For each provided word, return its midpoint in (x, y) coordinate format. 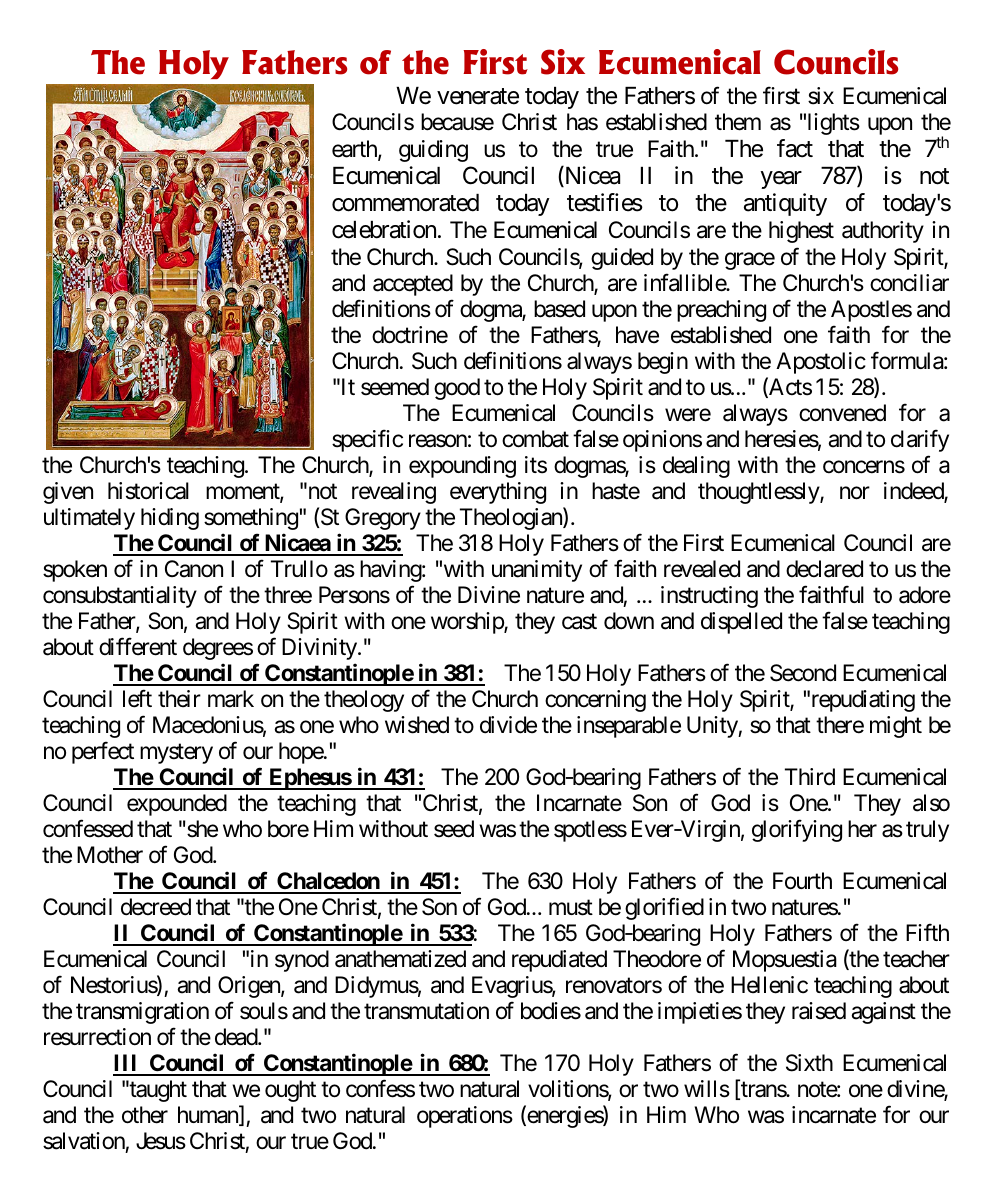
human (209, 1116)
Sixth (809, 1063)
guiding (433, 151)
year (781, 180)
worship (468, 623)
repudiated (559, 961)
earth (355, 150)
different (138, 646)
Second (803, 673)
